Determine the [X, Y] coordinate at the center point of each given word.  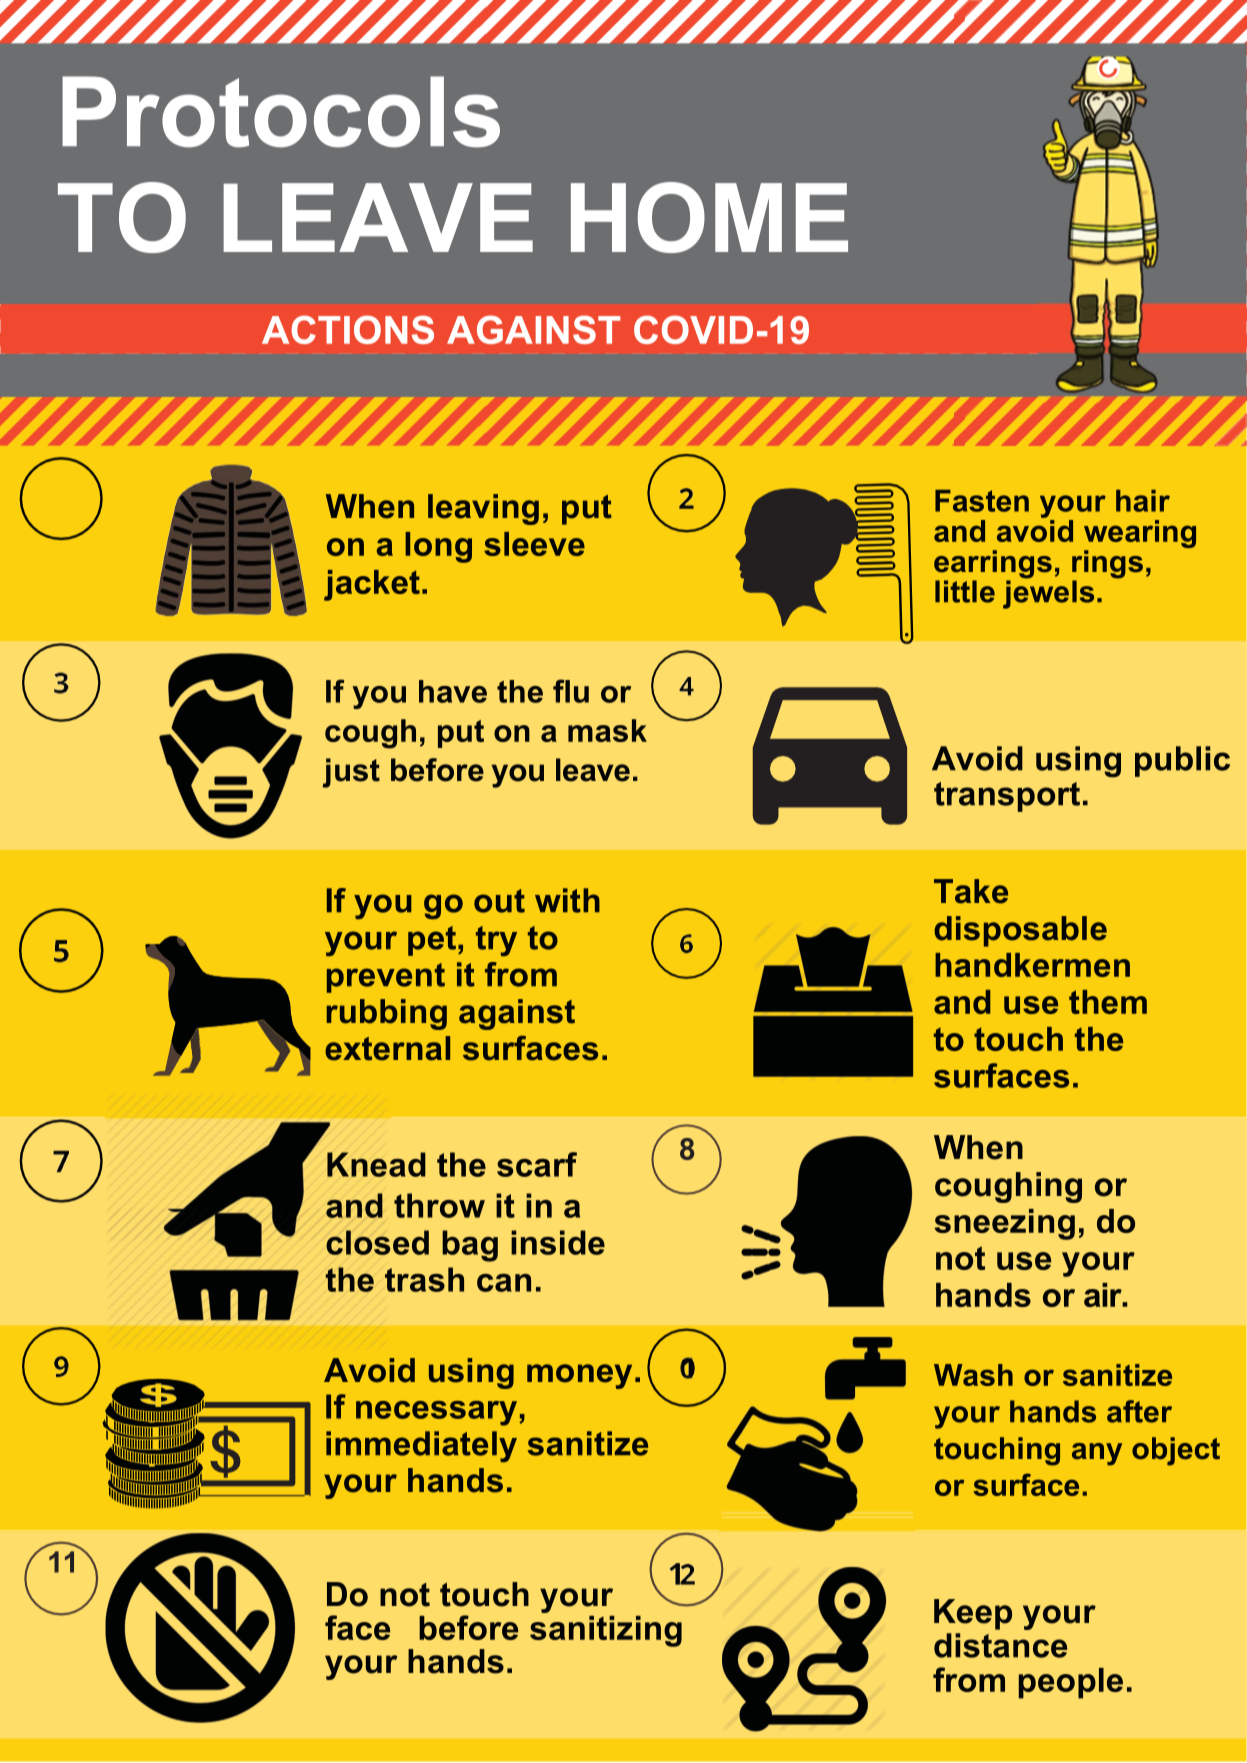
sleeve [534, 544]
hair [1143, 501]
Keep [973, 1614]
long [438, 547]
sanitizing [606, 1631]
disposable [1020, 931]
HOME [709, 217]
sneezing [1005, 1224]
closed [377, 1242]
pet [432, 941]
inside [558, 1242]
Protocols [281, 112]
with [567, 900]
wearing [1140, 535]
